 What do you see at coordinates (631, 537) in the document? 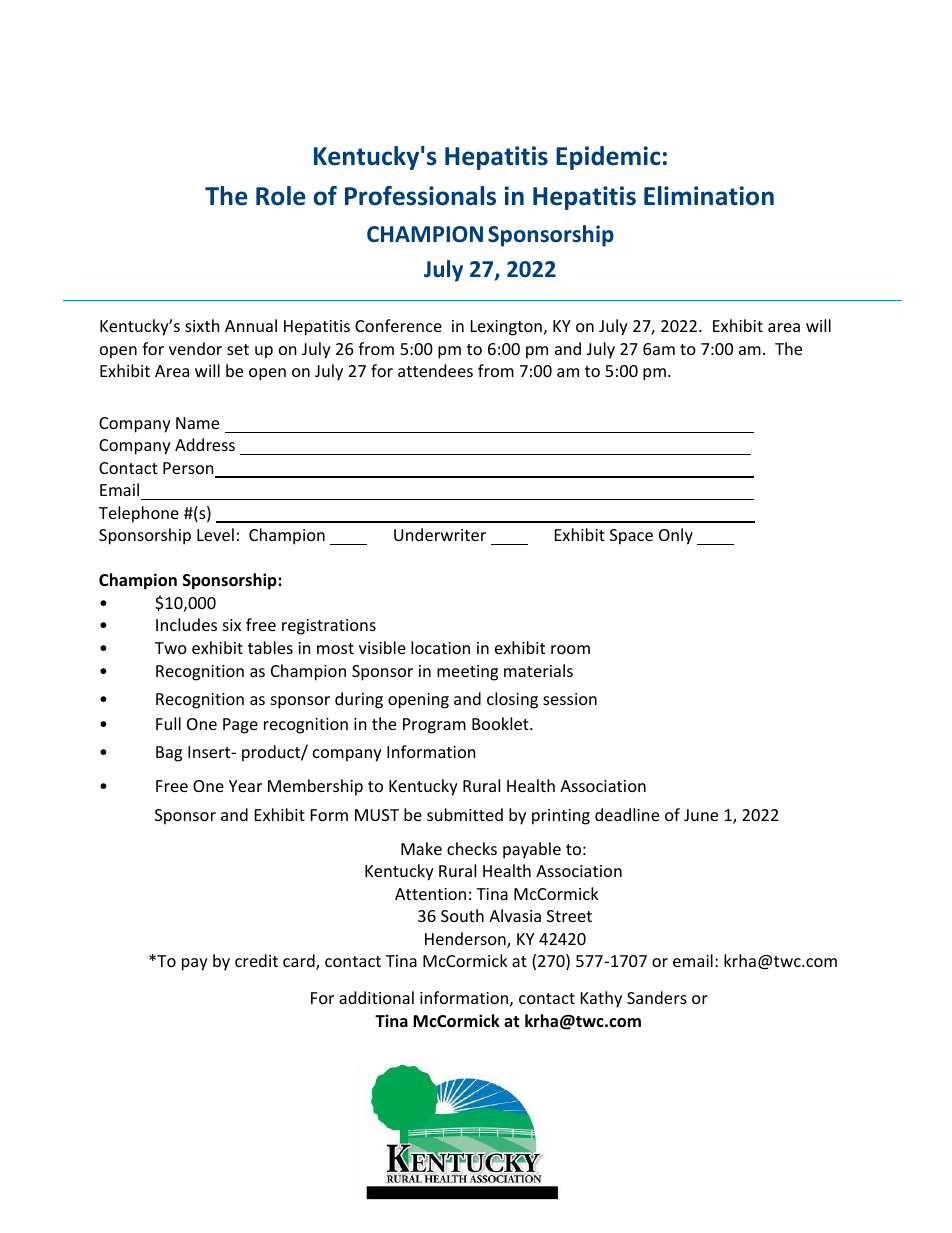
I see `Space` at bounding box center [631, 537].
